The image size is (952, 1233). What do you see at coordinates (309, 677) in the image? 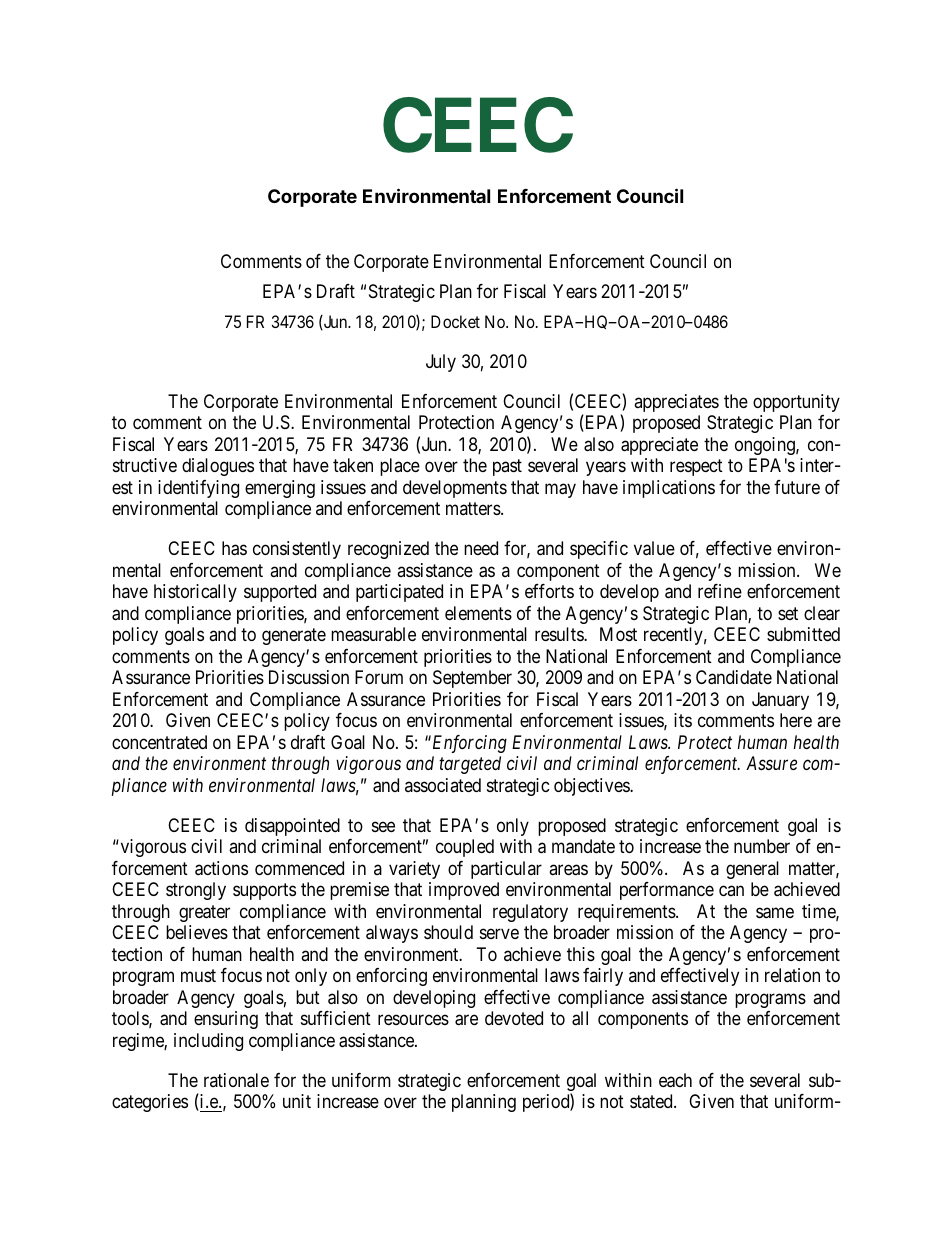
I see `Discussion` at bounding box center [309, 677].
